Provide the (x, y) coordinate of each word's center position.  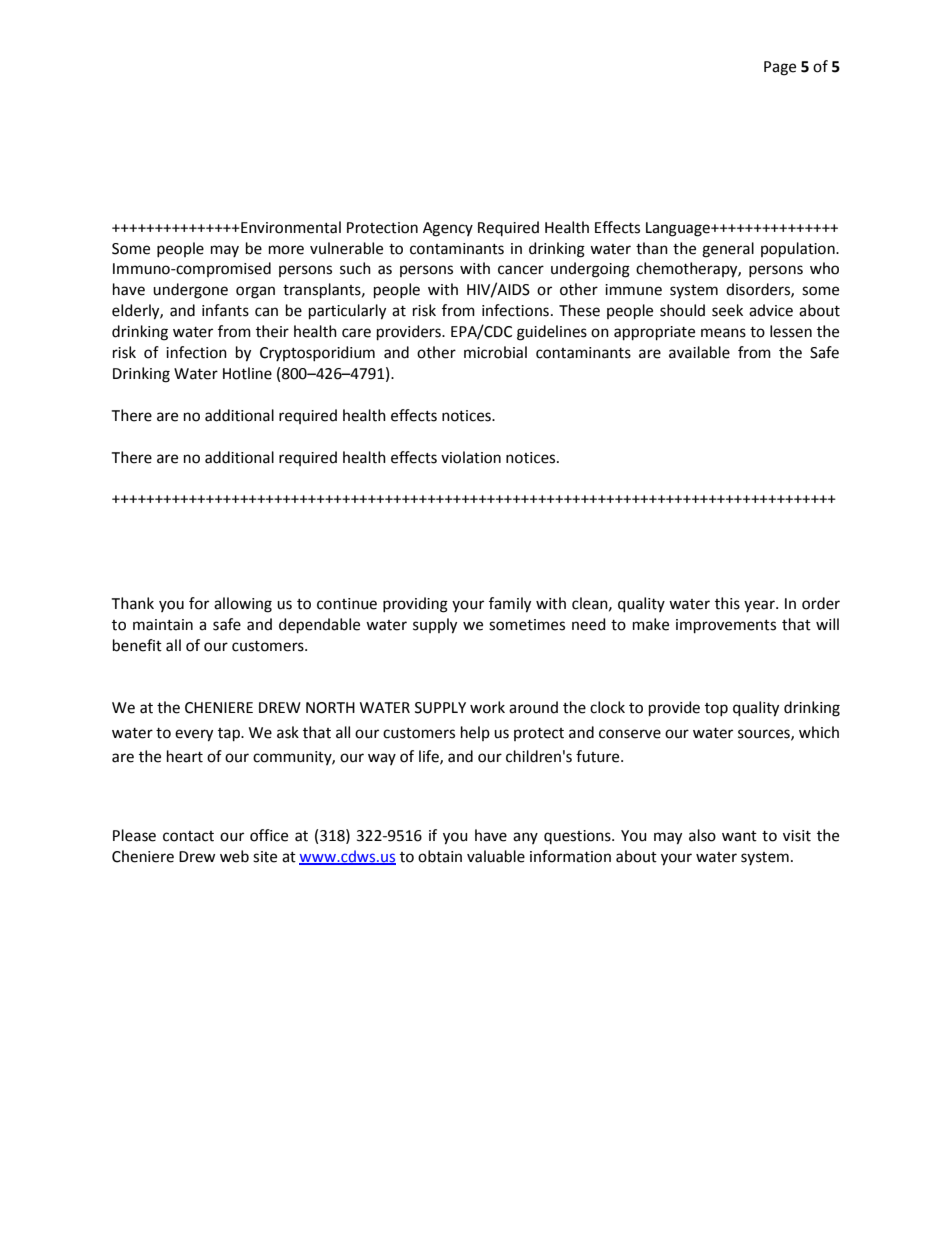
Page (780, 68)
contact (188, 836)
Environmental (290, 227)
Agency (448, 229)
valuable (496, 856)
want (739, 836)
